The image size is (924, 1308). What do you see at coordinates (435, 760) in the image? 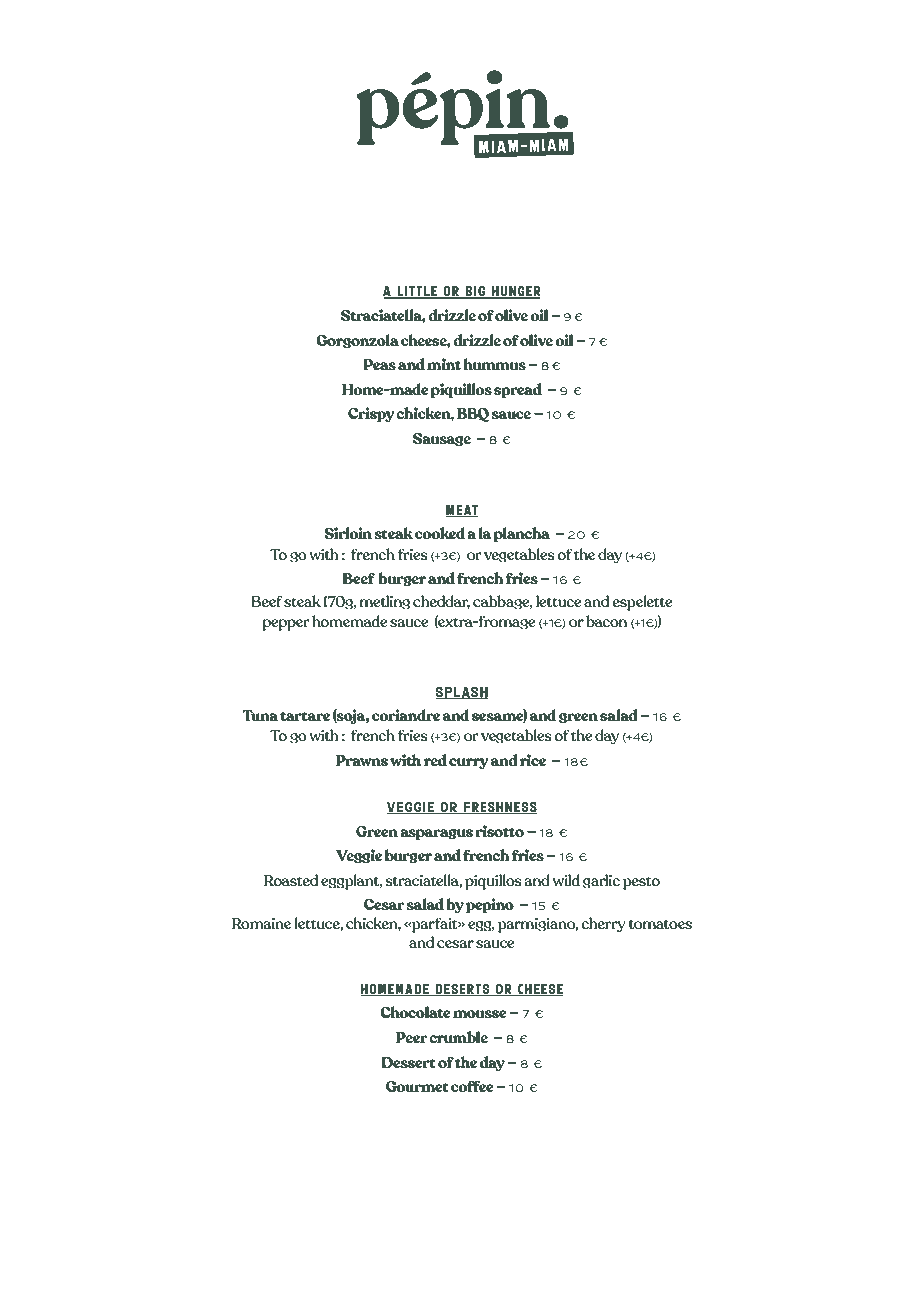
I see `red` at bounding box center [435, 760].
